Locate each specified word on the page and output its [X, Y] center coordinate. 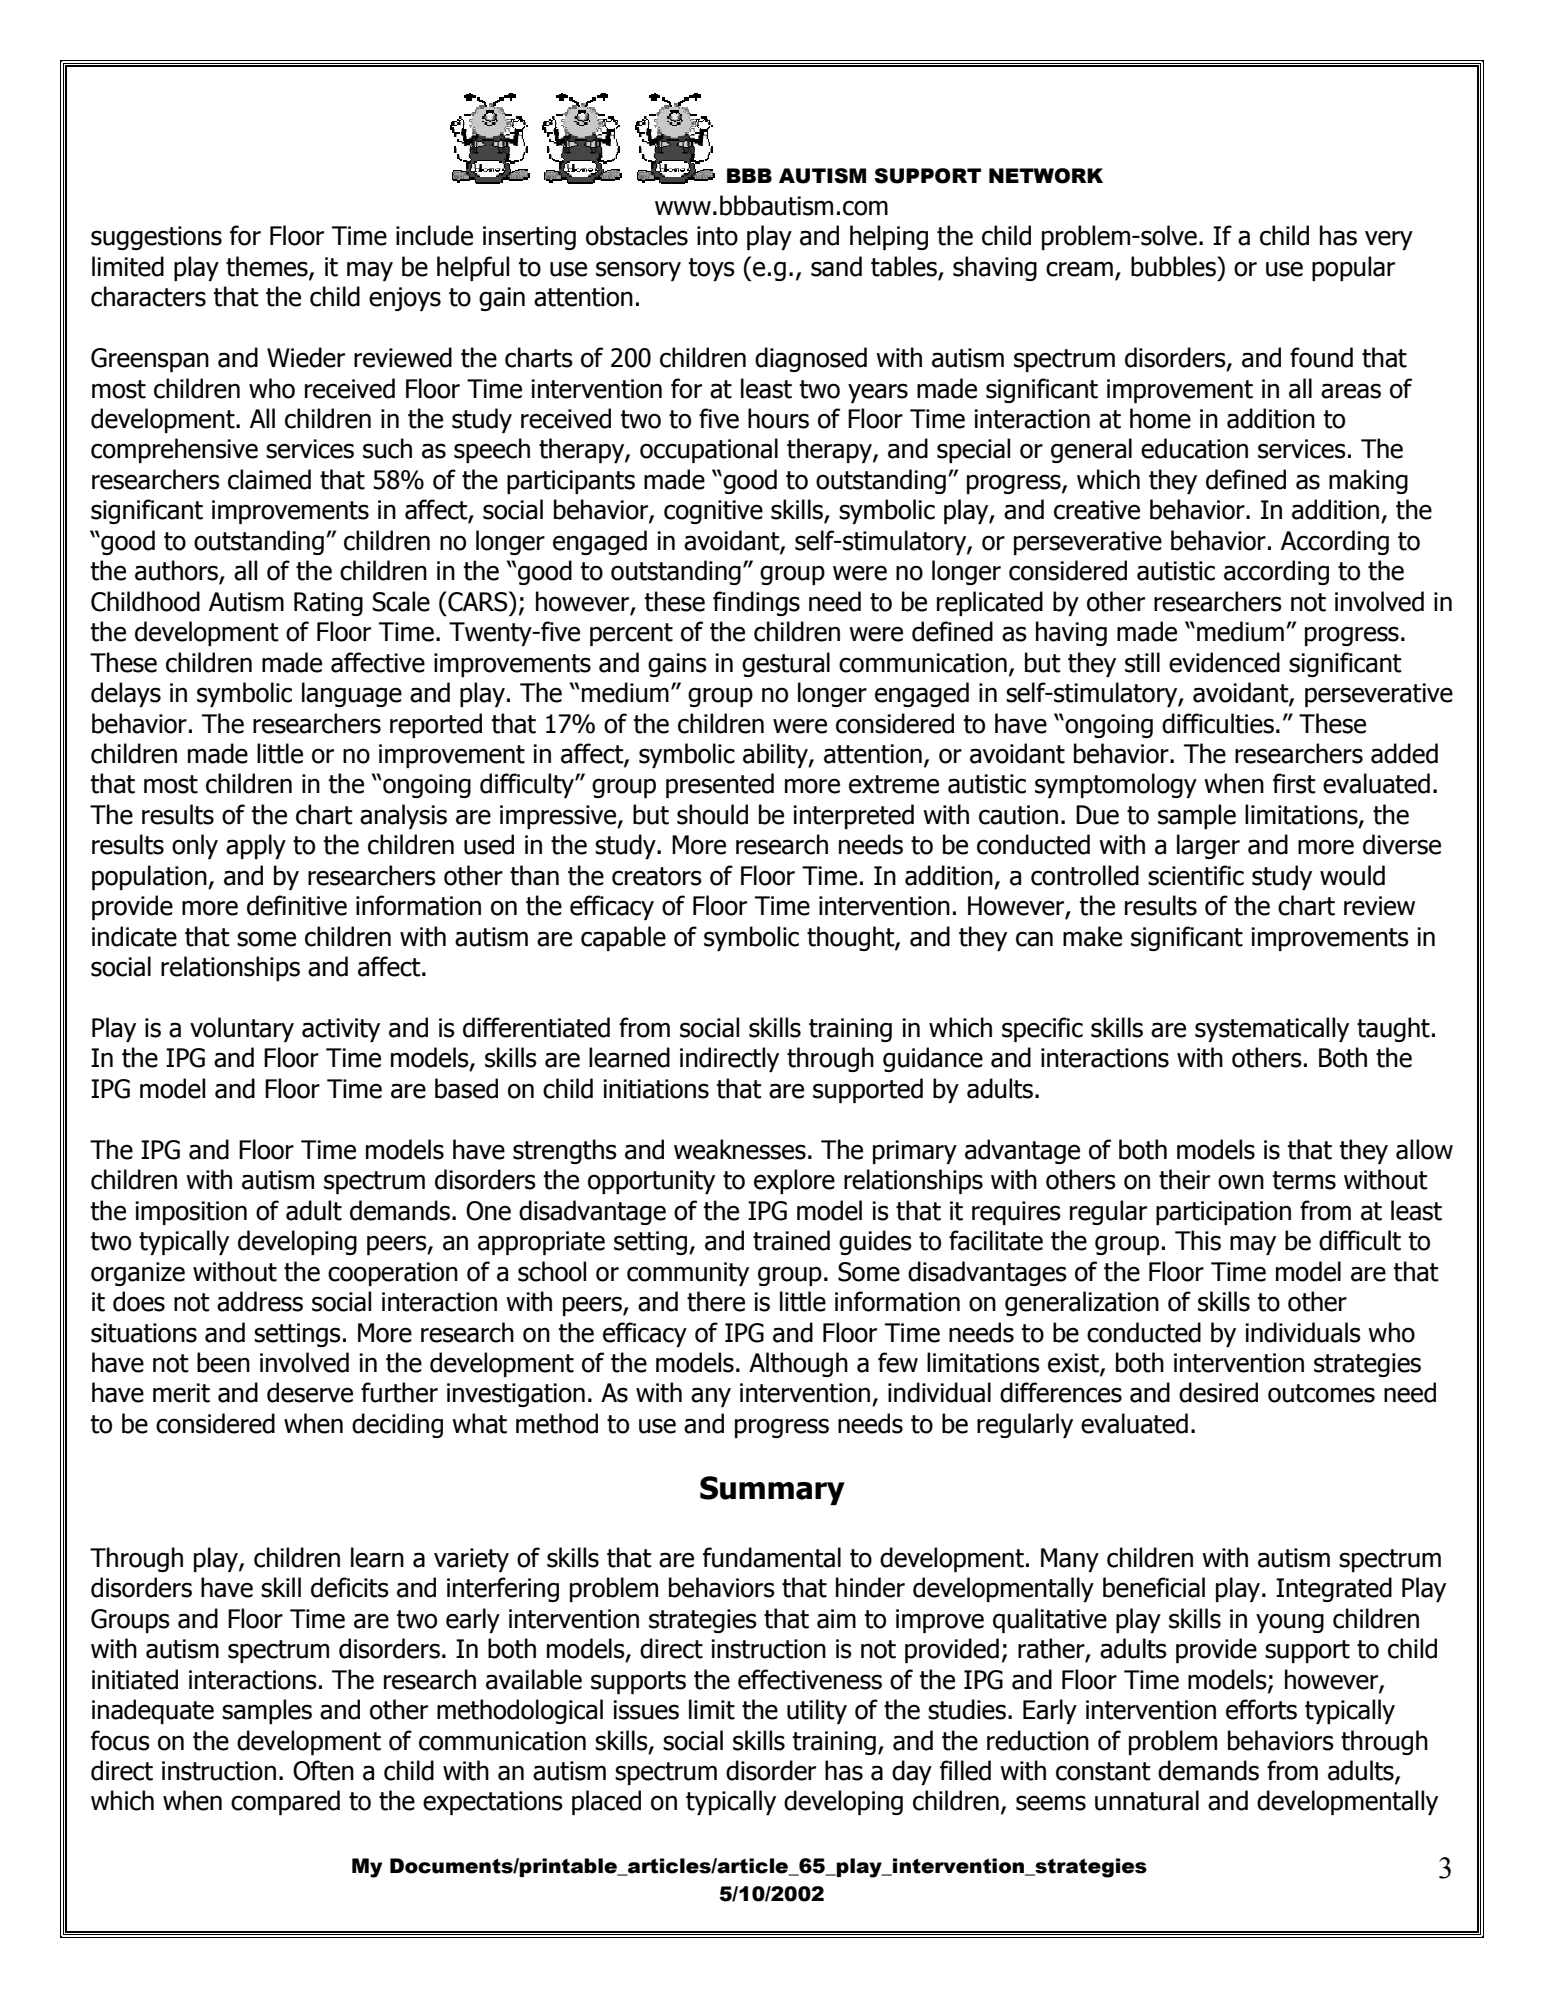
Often [323, 1770]
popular [1353, 268]
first [1294, 783]
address [260, 1301]
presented [720, 785]
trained [791, 1240]
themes [268, 267]
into [717, 236]
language [352, 694]
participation [1223, 1213]
